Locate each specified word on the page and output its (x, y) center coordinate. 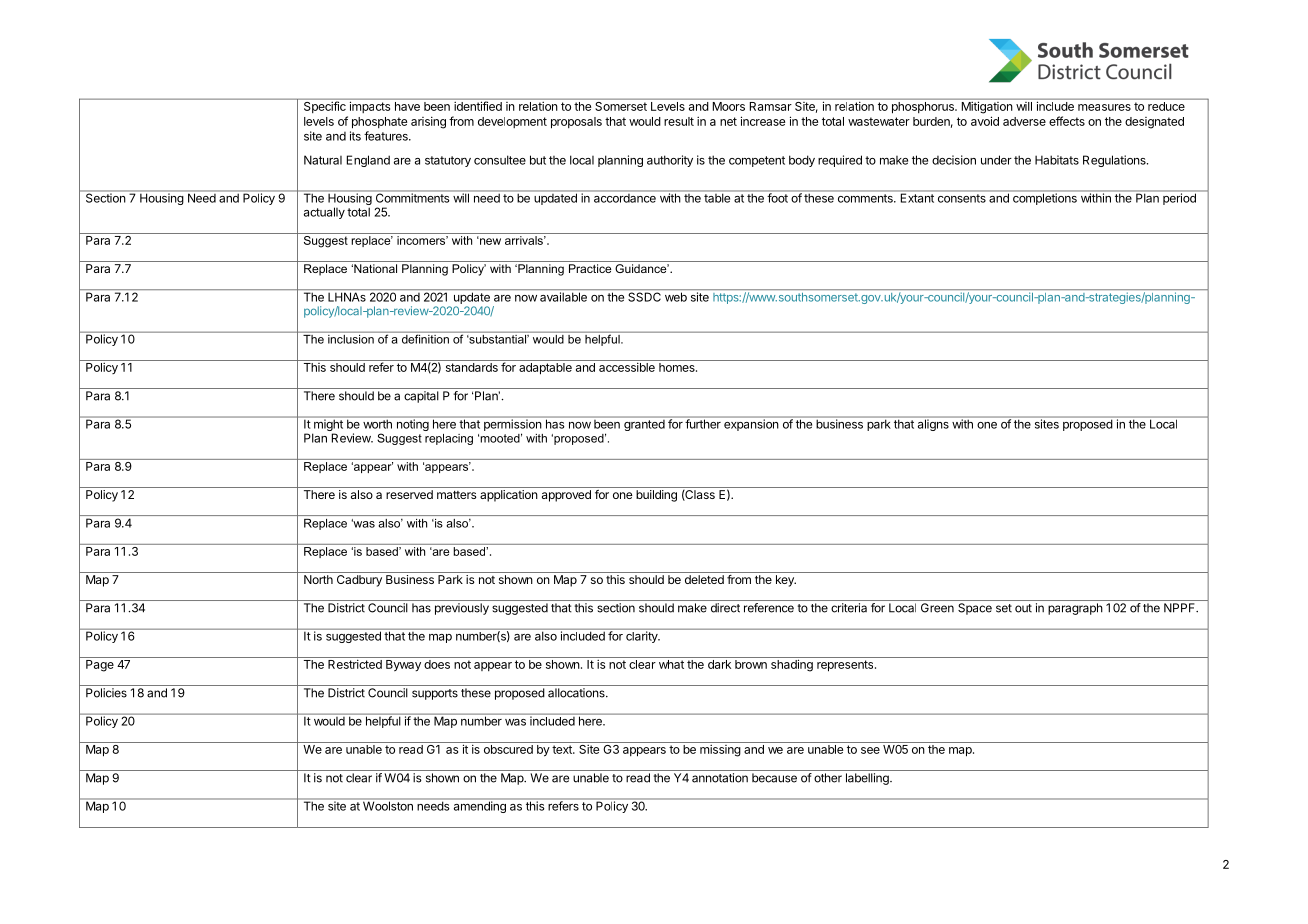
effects (1067, 121)
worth (377, 423)
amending (479, 806)
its (355, 136)
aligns (933, 424)
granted (644, 424)
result (679, 121)
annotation (720, 778)
